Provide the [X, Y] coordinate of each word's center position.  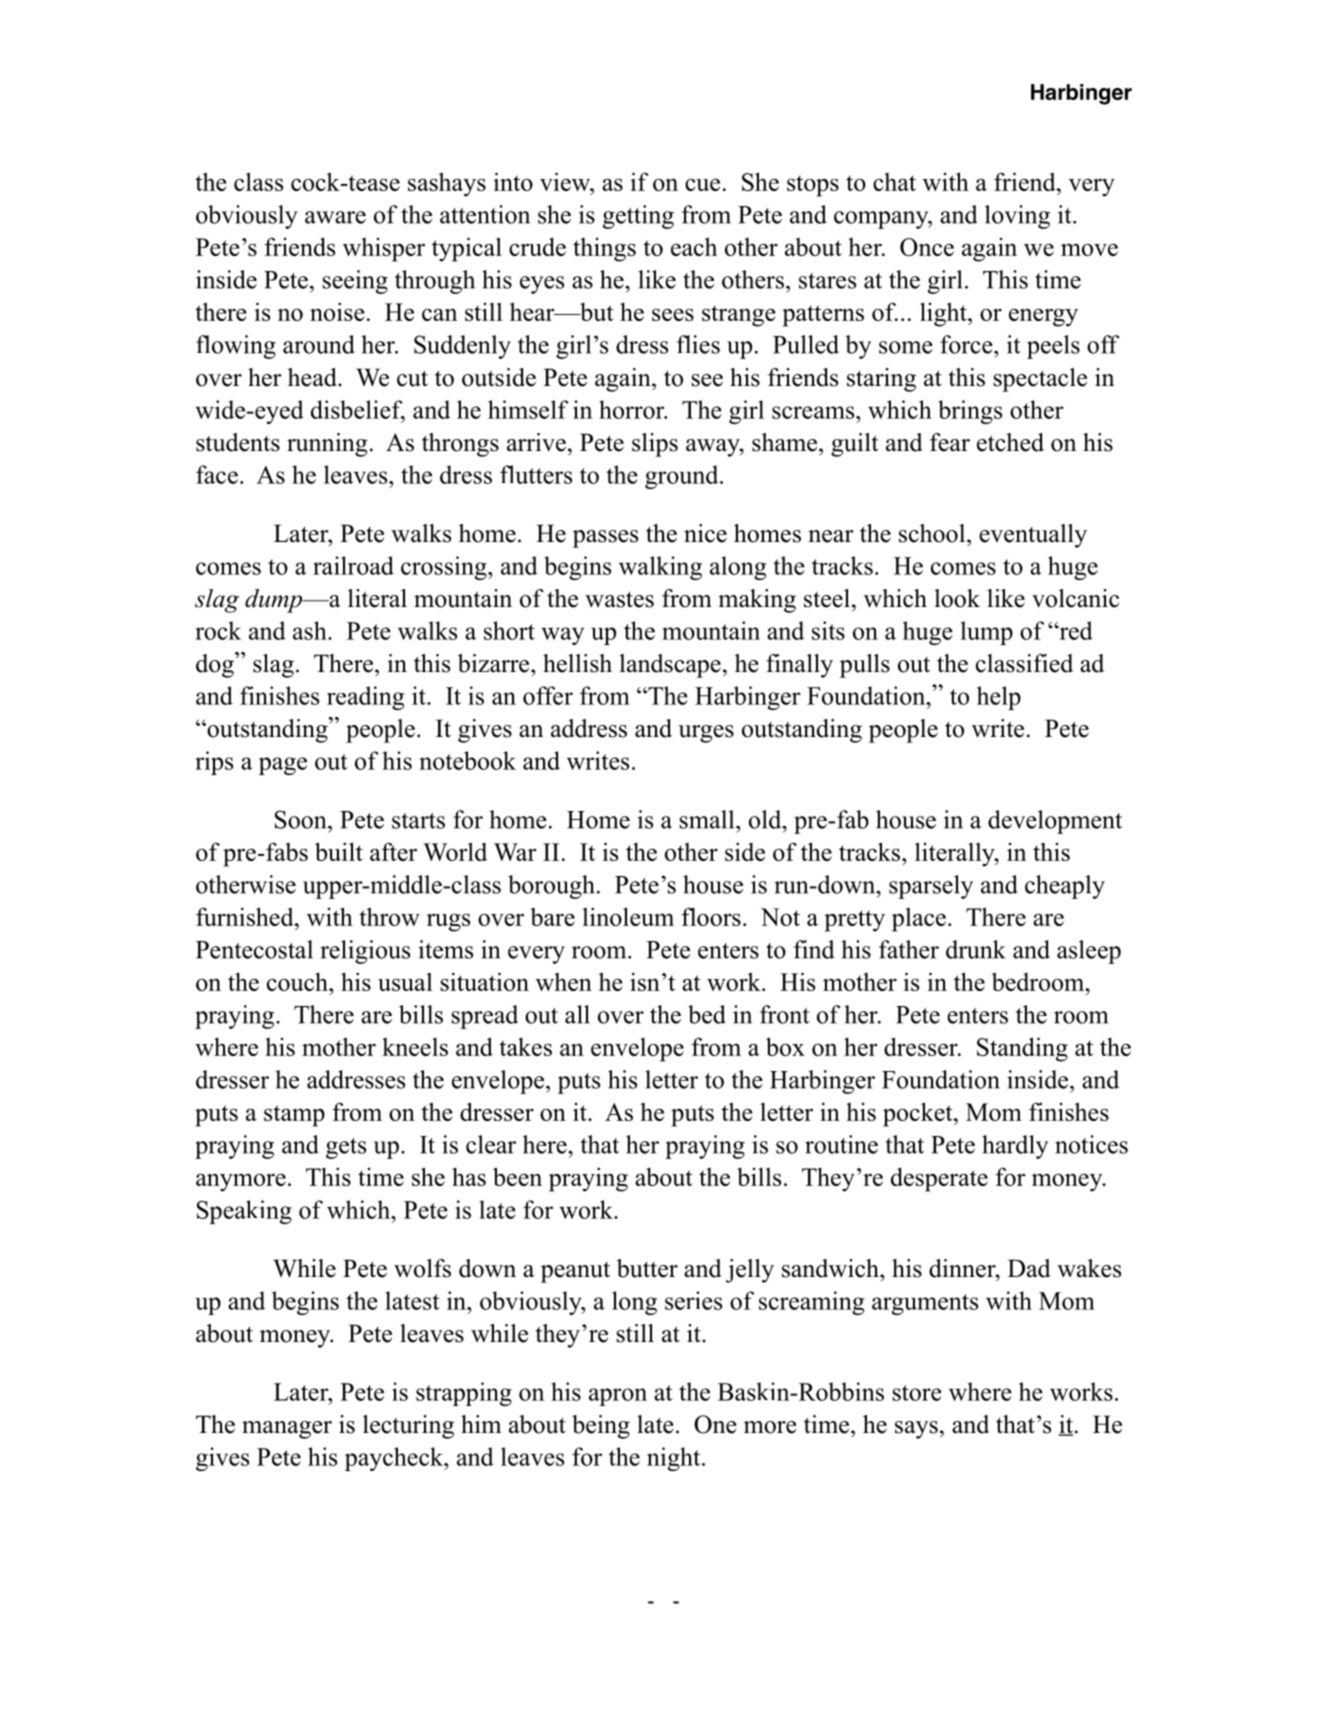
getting [638, 217]
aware [335, 217]
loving [1017, 217]
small [708, 819]
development [1055, 822]
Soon [302, 819]
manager [287, 1430]
